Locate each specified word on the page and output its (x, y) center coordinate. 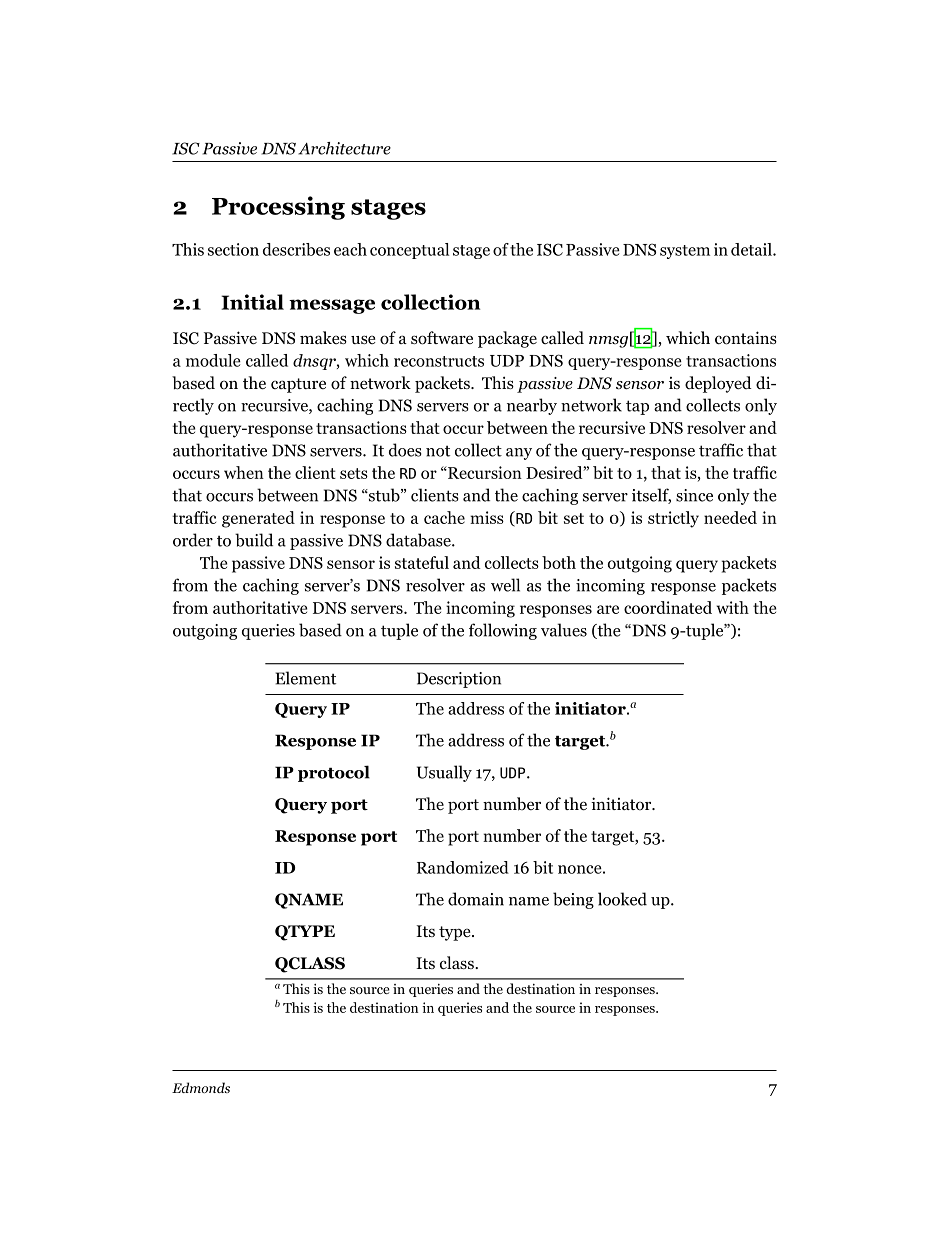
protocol (334, 773)
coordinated (668, 607)
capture (298, 385)
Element (305, 678)
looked (622, 899)
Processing (278, 208)
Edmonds (201, 1087)
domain (476, 899)
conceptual (409, 251)
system (685, 252)
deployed (718, 384)
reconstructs (439, 361)
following (503, 631)
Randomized (463, 867)
